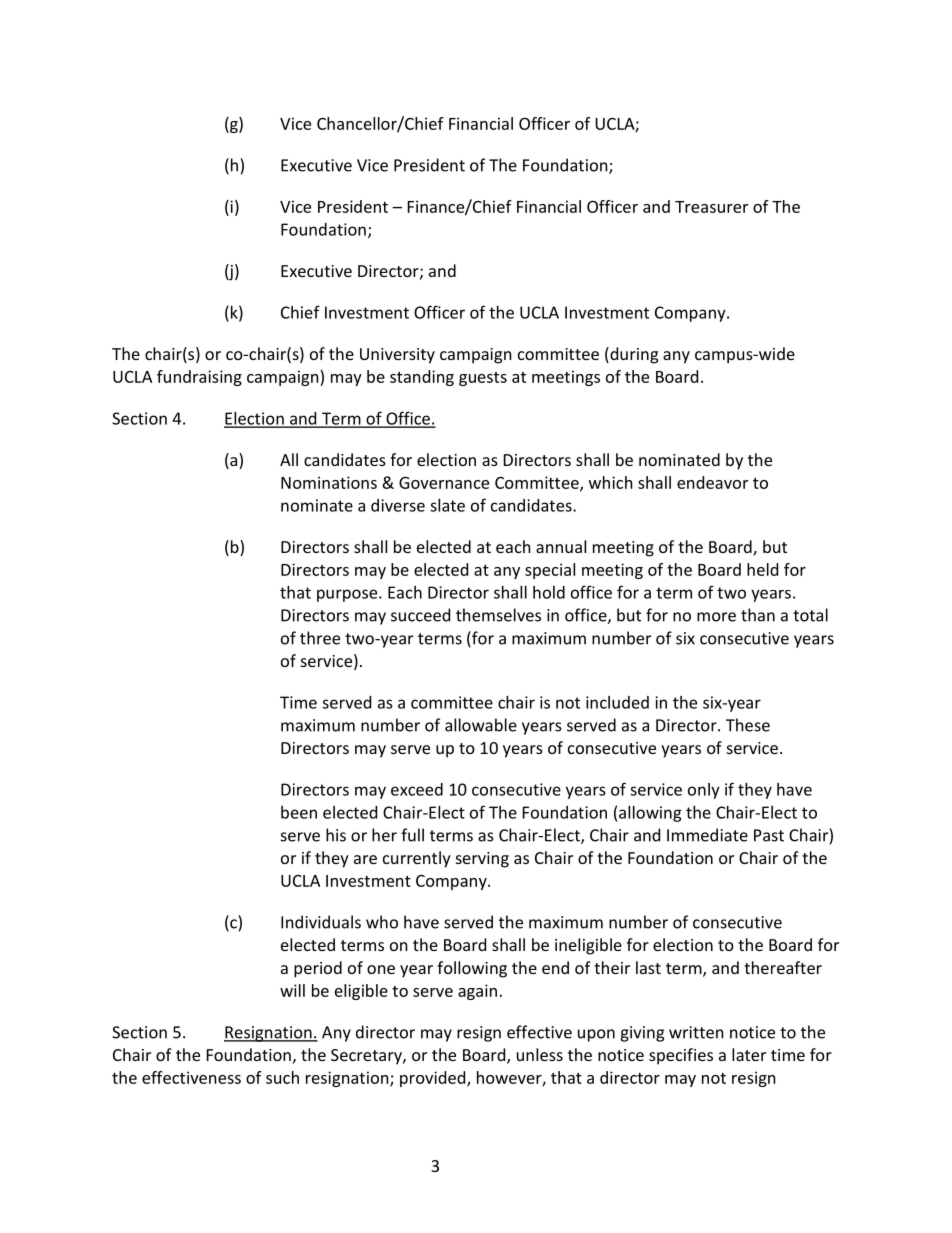 This document has height=1233, width=952. I want to click on three, so click(320, 638).
